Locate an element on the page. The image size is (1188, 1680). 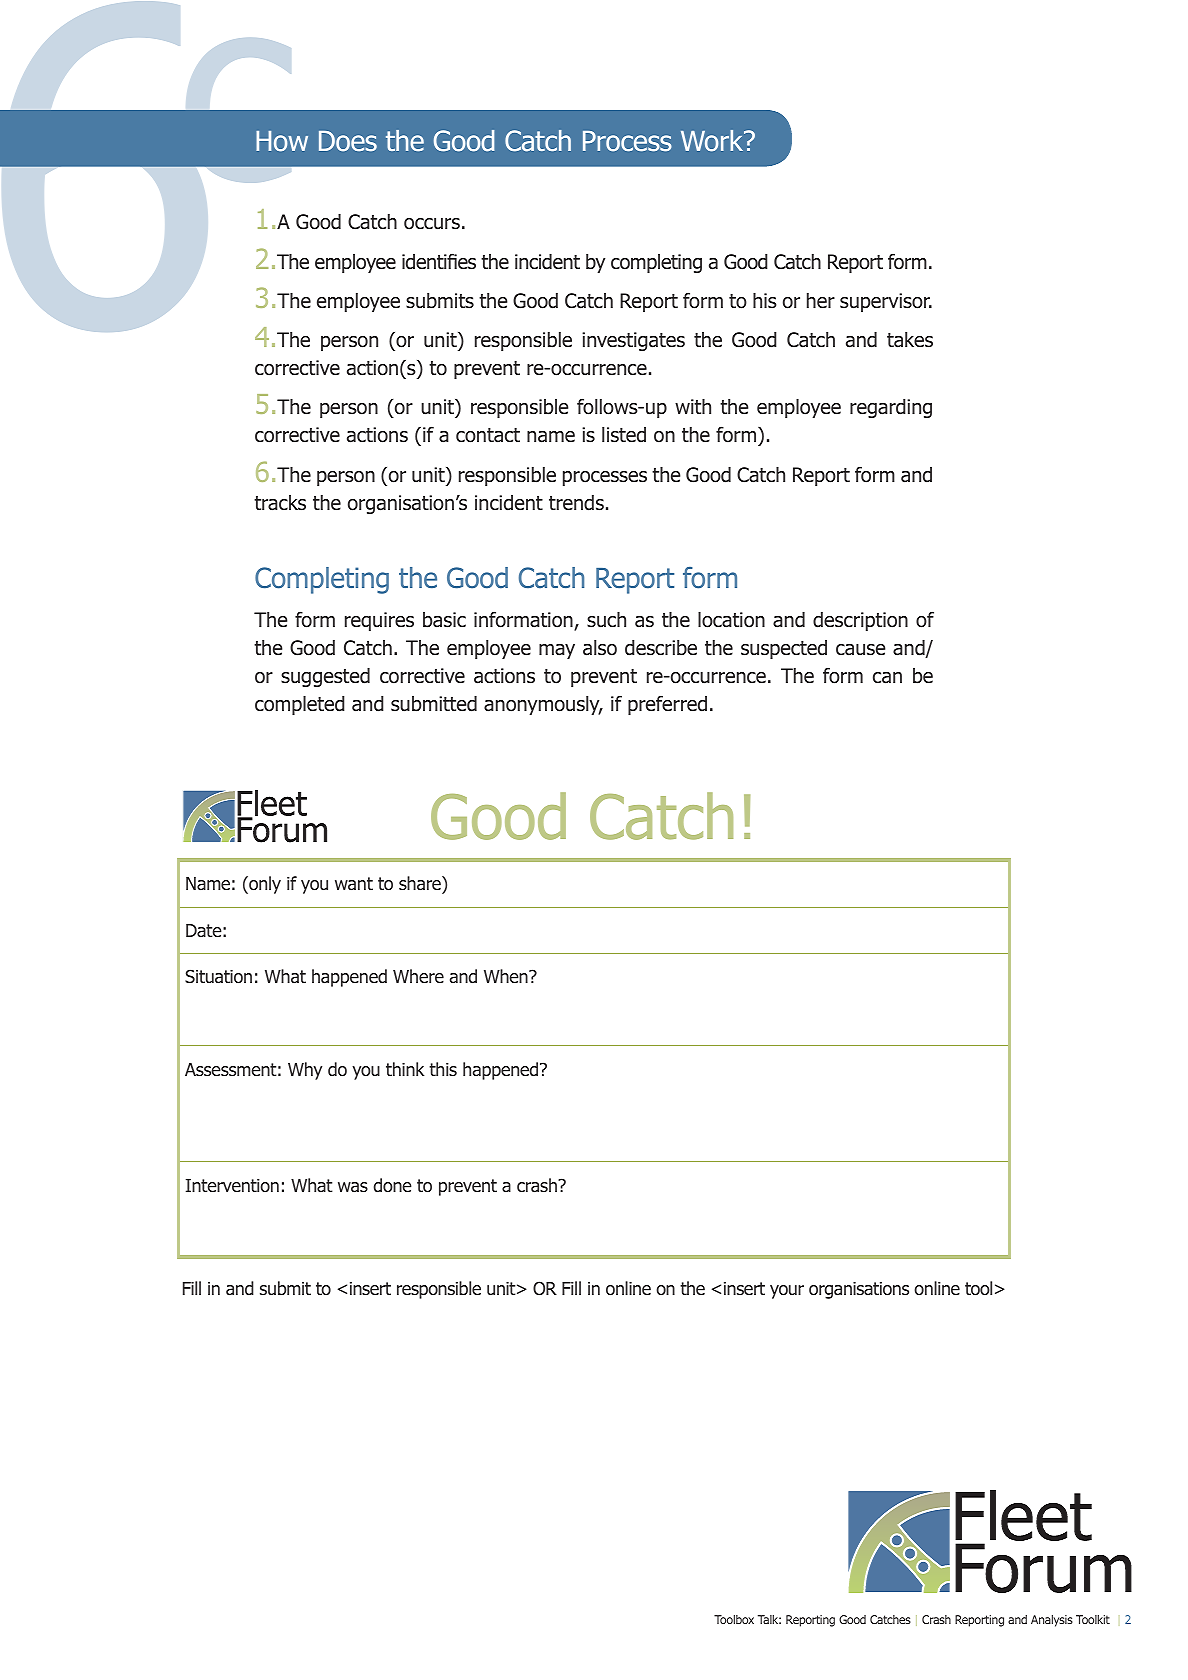
Work is located at coordinates (713, 141).
